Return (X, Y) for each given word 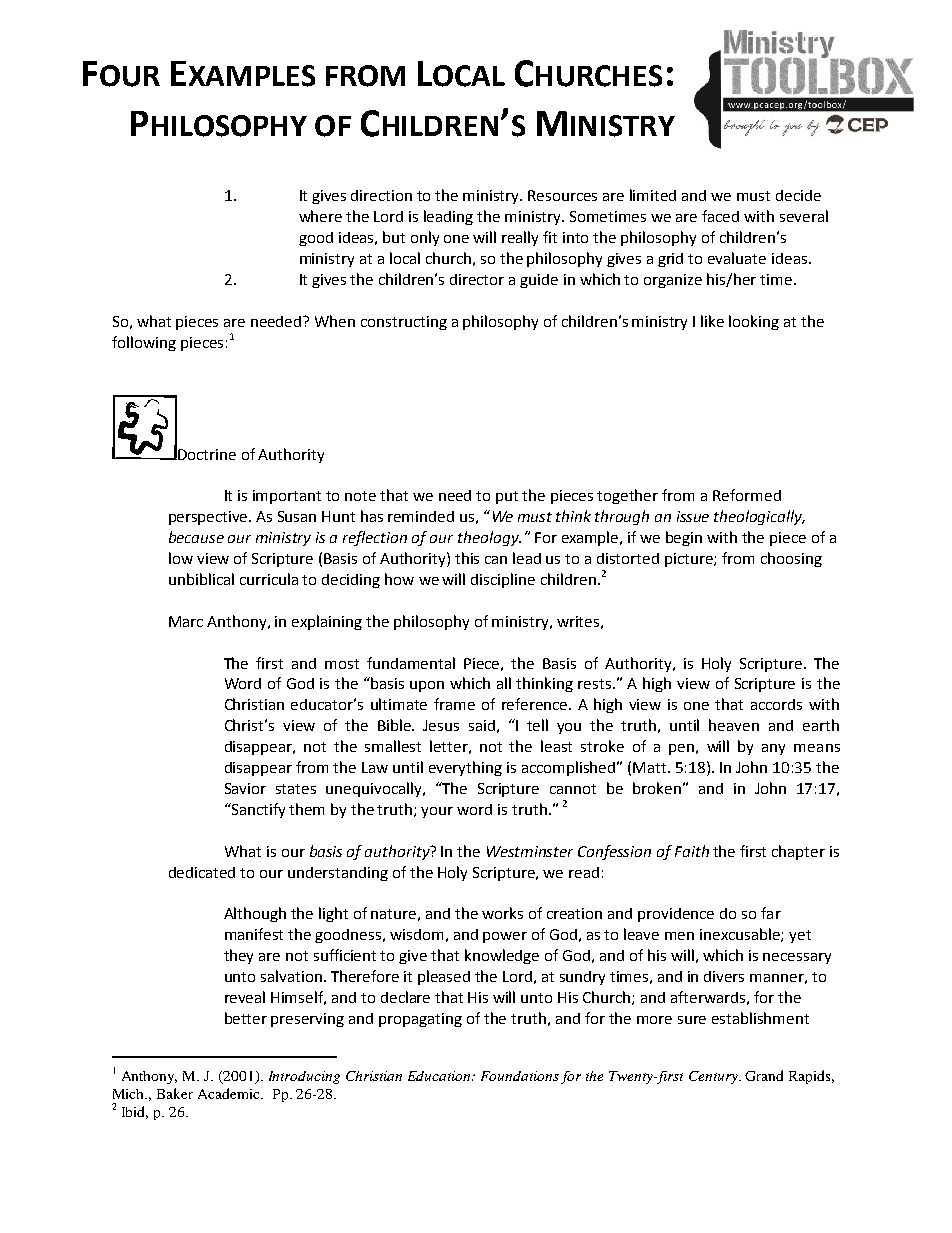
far (771, 913)
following (144, 343)
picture (690, 560)
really (520, 238)
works (502, 913)
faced (720, 216)
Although (255, 914)
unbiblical (201, 579)
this (467, 558)
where (320, 216)
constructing (404, 323)
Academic (230, 1093)
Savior (245, 788)
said (482, 725)
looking (754, 322)
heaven (734, 725)
